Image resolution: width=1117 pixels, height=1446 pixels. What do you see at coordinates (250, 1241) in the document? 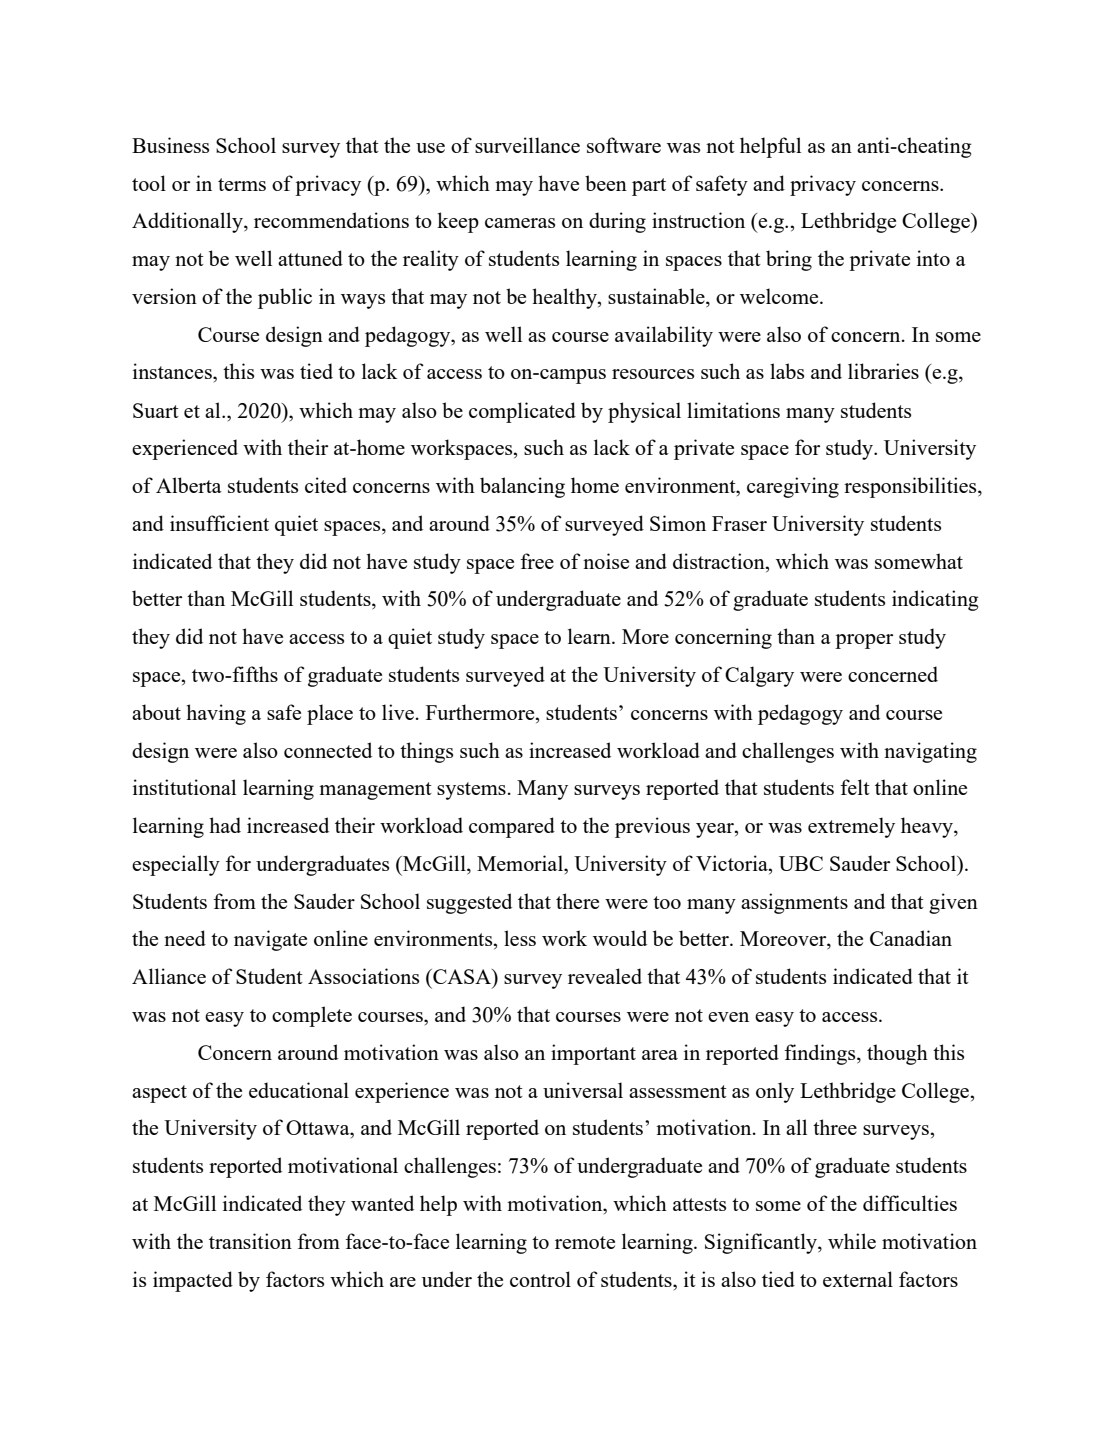
I see `transition` at bounding box center [250, 1241].
